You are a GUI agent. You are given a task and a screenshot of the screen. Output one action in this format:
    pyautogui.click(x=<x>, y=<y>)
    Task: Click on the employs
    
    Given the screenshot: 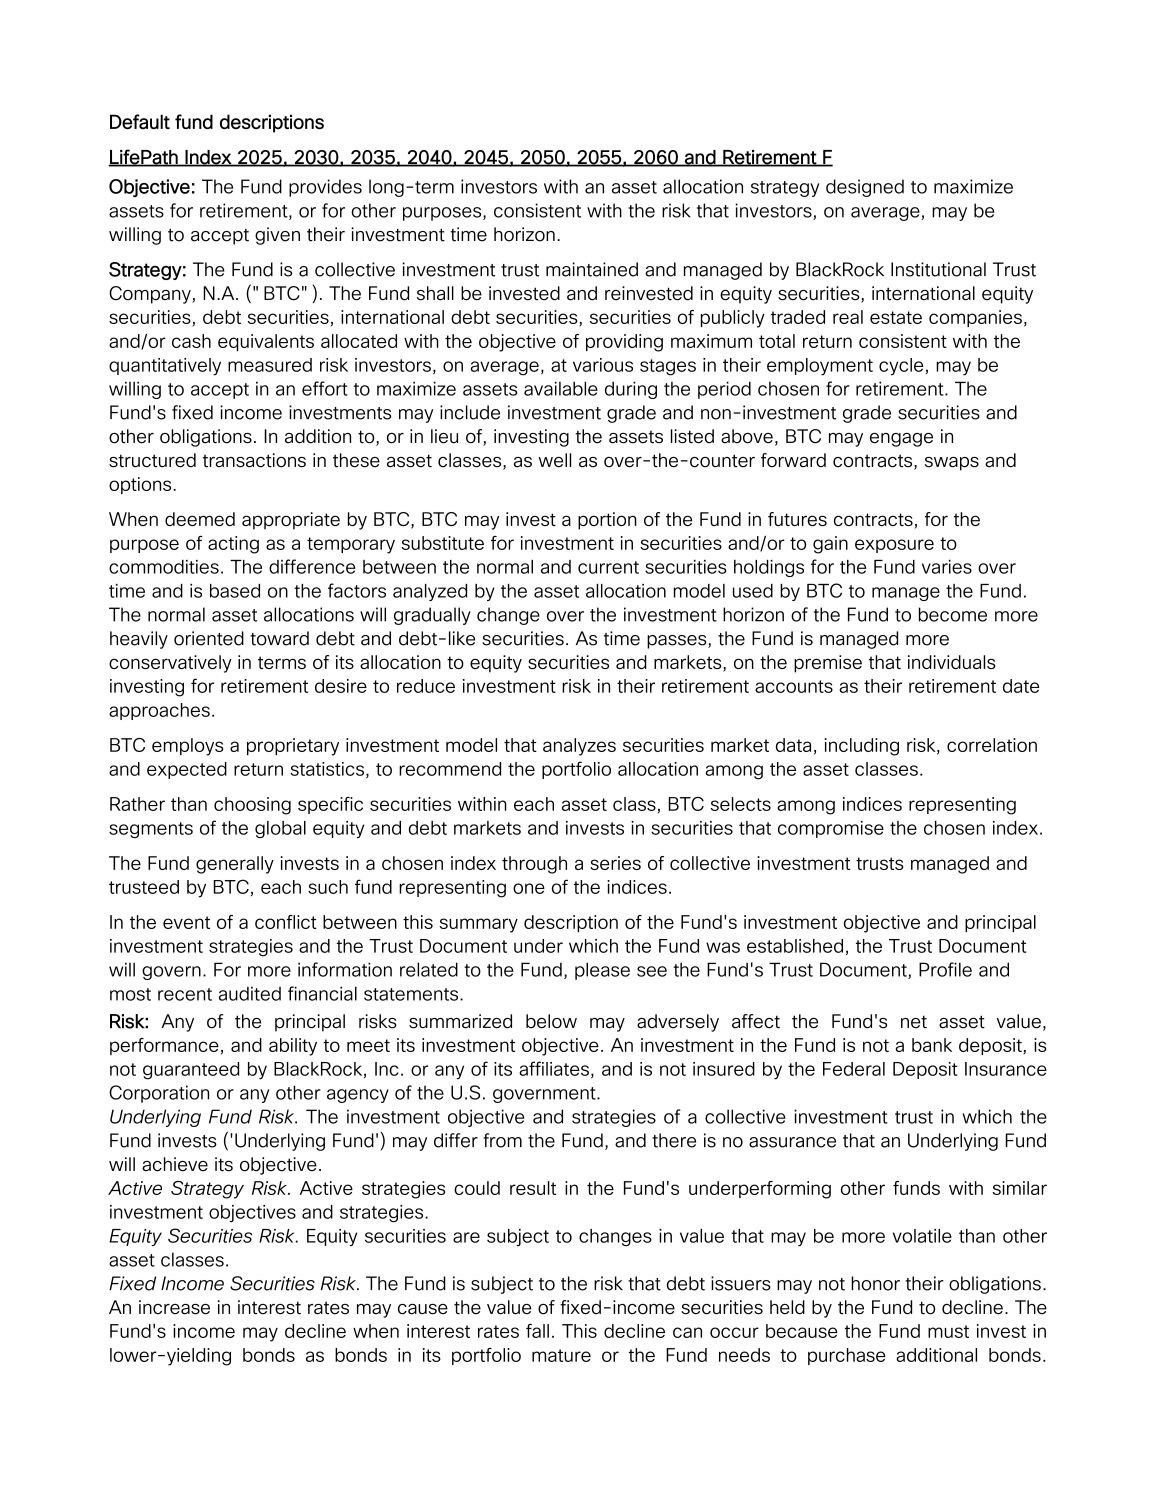 What is the action you would take?
    pyautogui.click(x=188, y=747)
